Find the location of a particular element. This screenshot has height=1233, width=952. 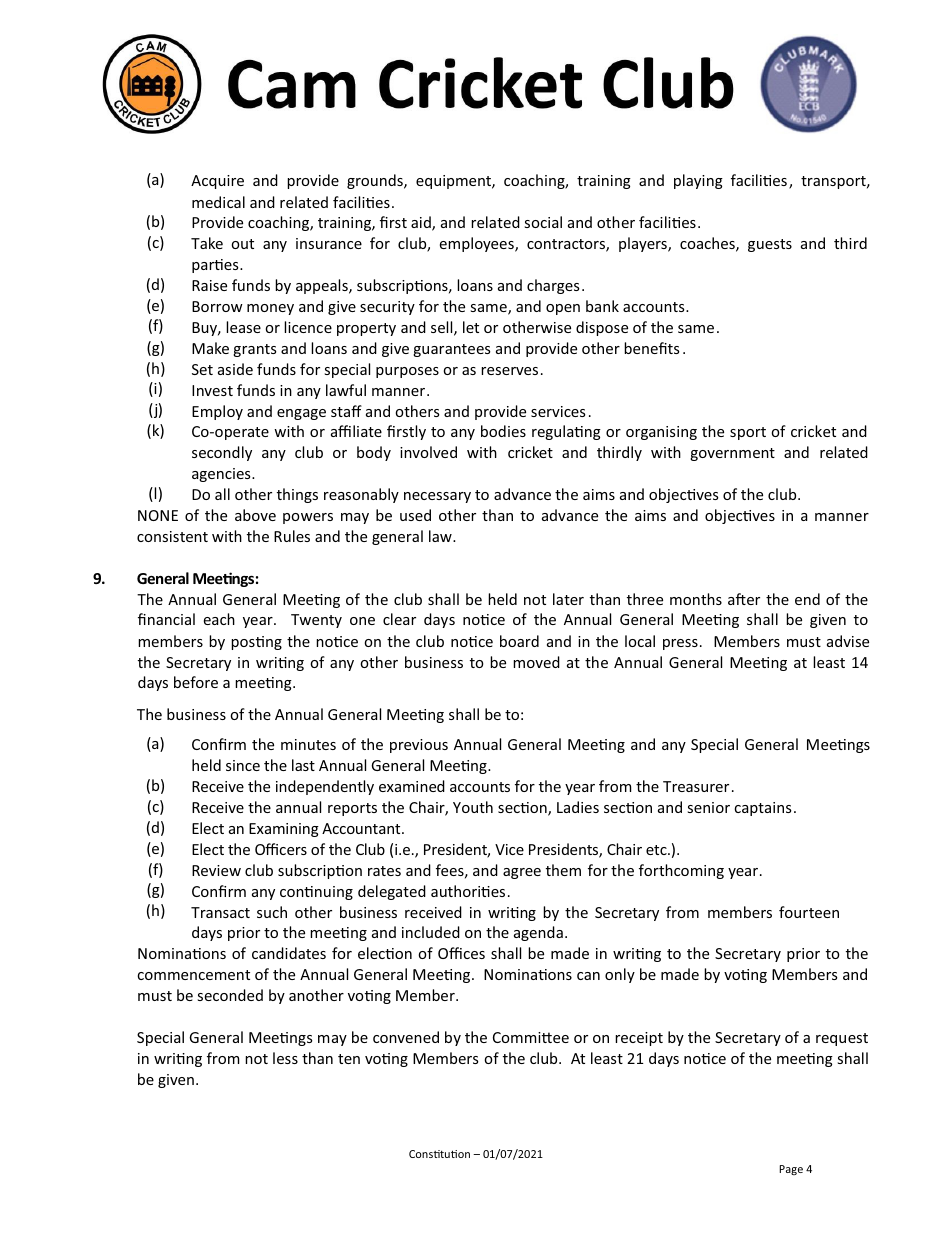

Page is located at coordinates (791, 1170).
